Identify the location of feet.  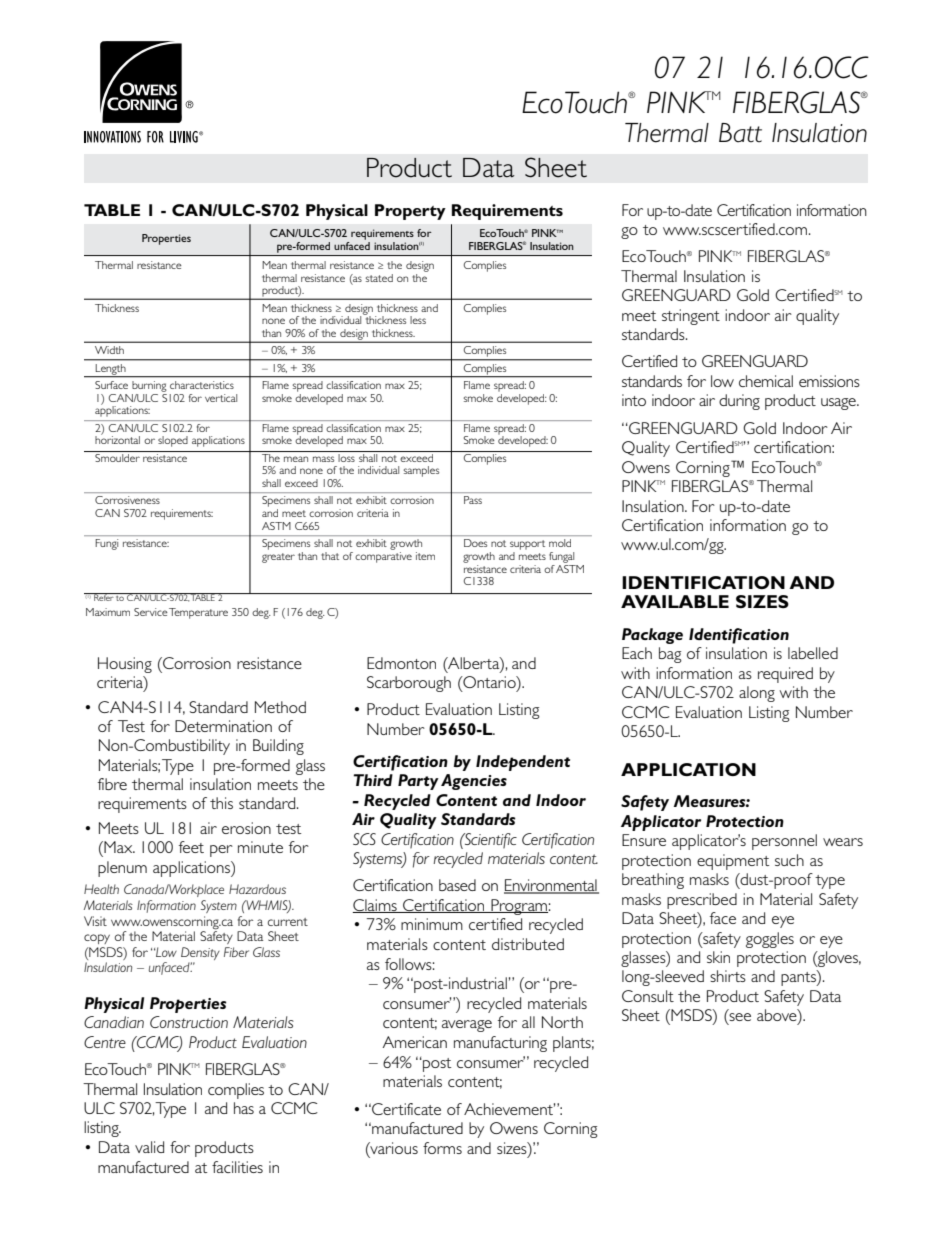
(191, 847).
